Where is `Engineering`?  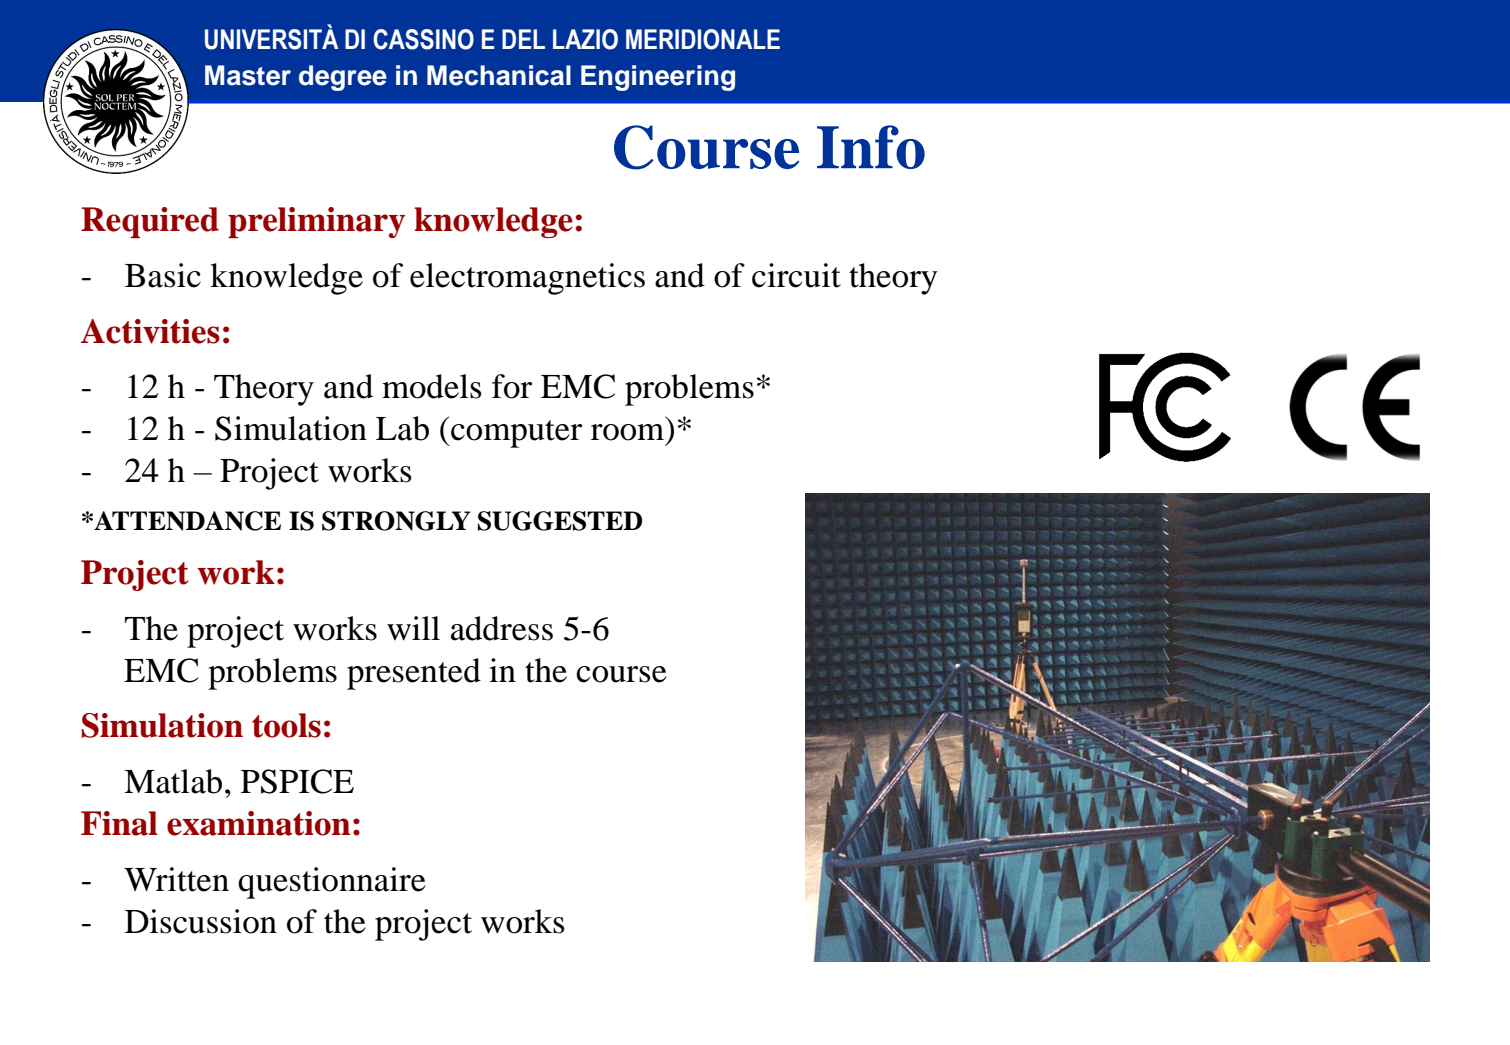 Engineering is located at coordinates (658, 78).
